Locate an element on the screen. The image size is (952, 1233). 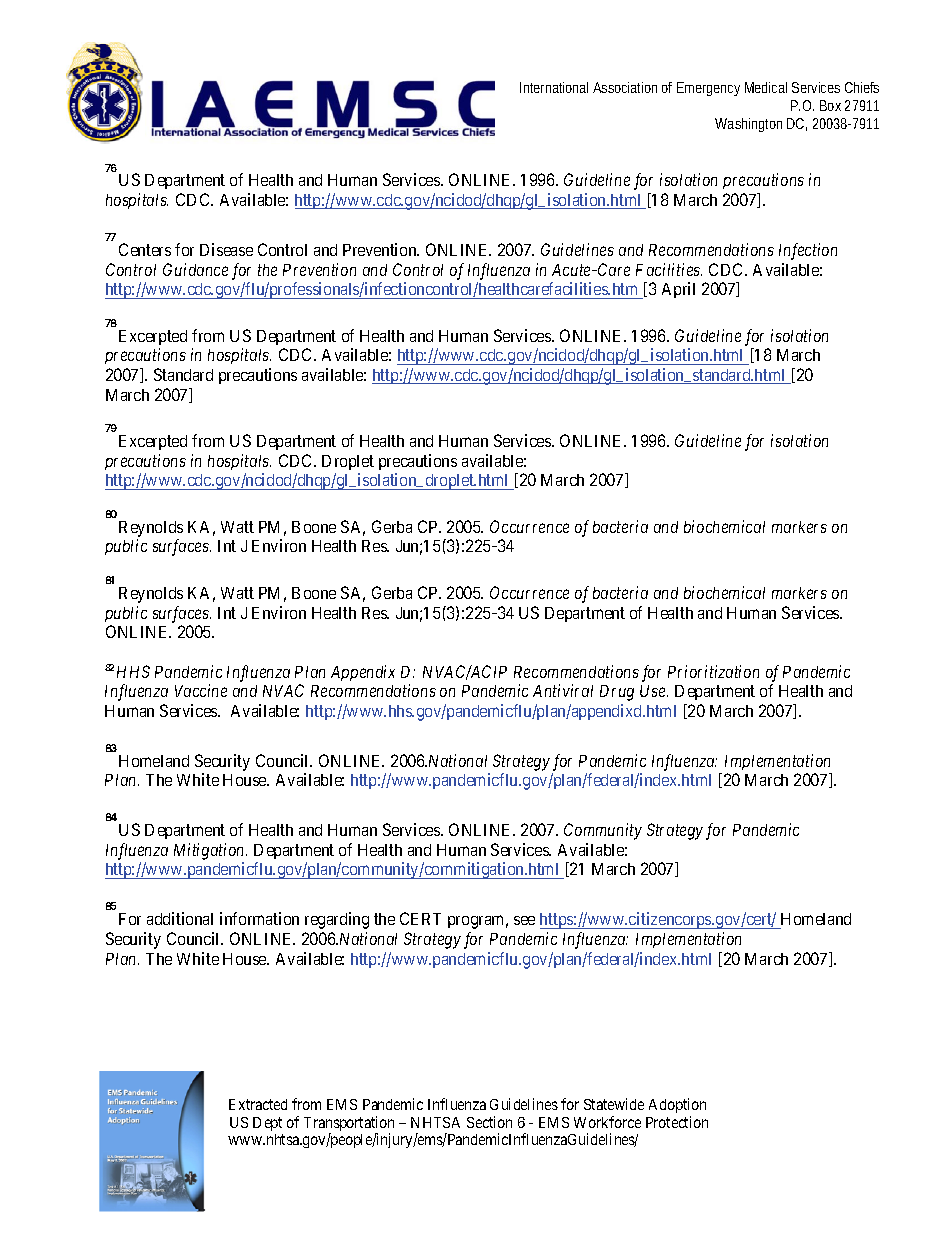
Section is located at coordinates (489, 1122).
